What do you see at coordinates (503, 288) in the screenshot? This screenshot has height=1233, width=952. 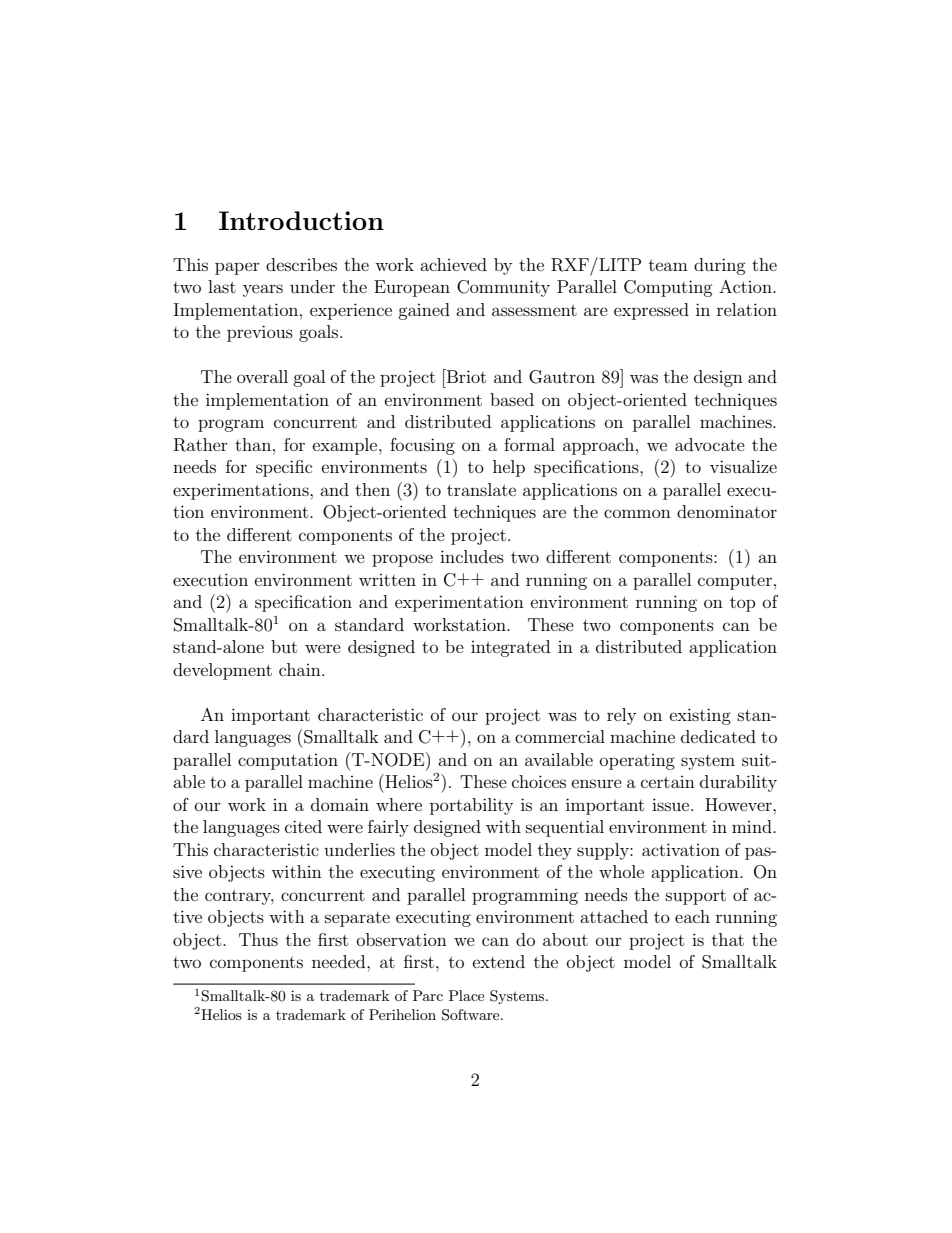 I see `Community` at bounding box center [503, 288].
